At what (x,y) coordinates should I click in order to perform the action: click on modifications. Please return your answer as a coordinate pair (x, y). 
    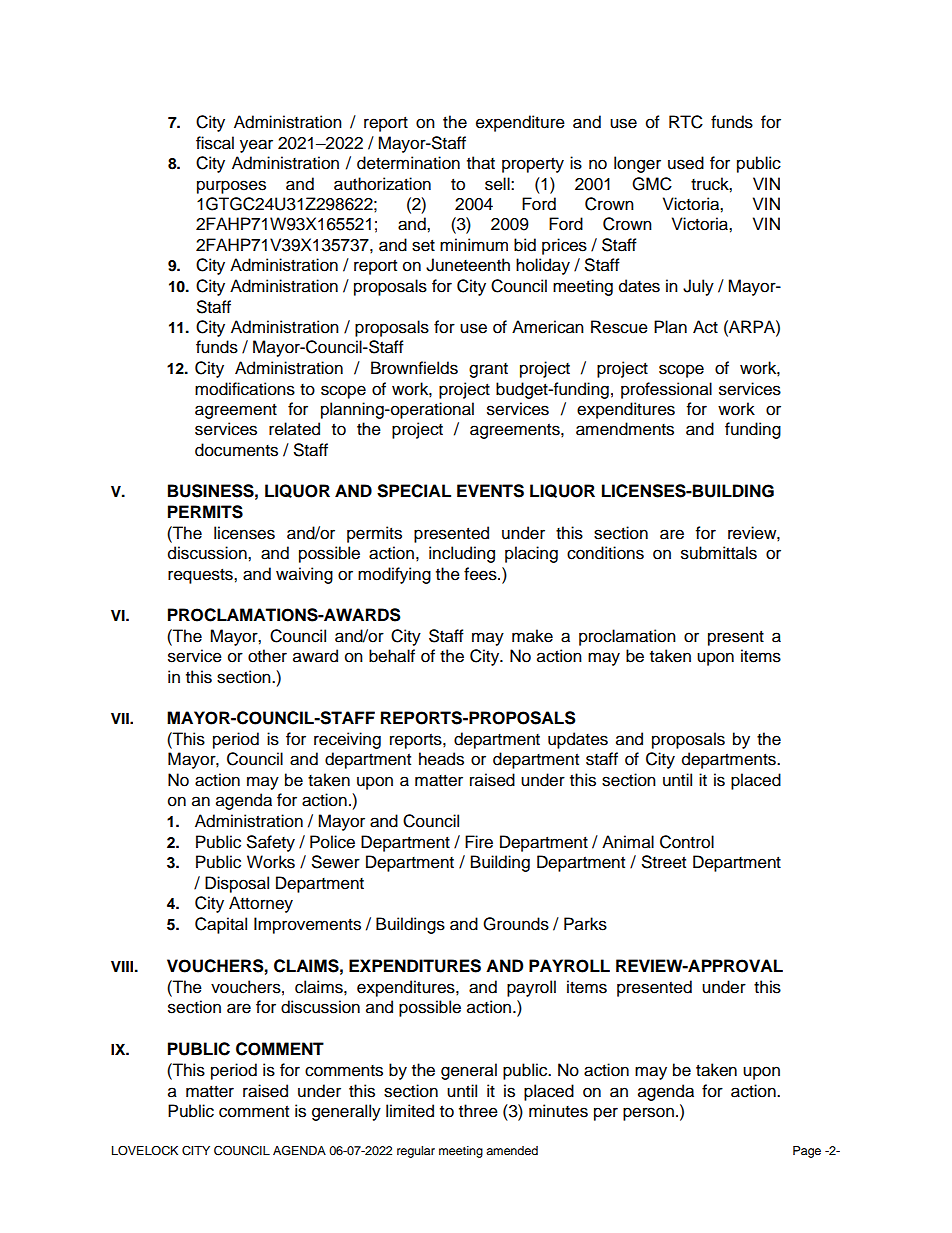
    Looking at the image, I should click on (245, 389).
